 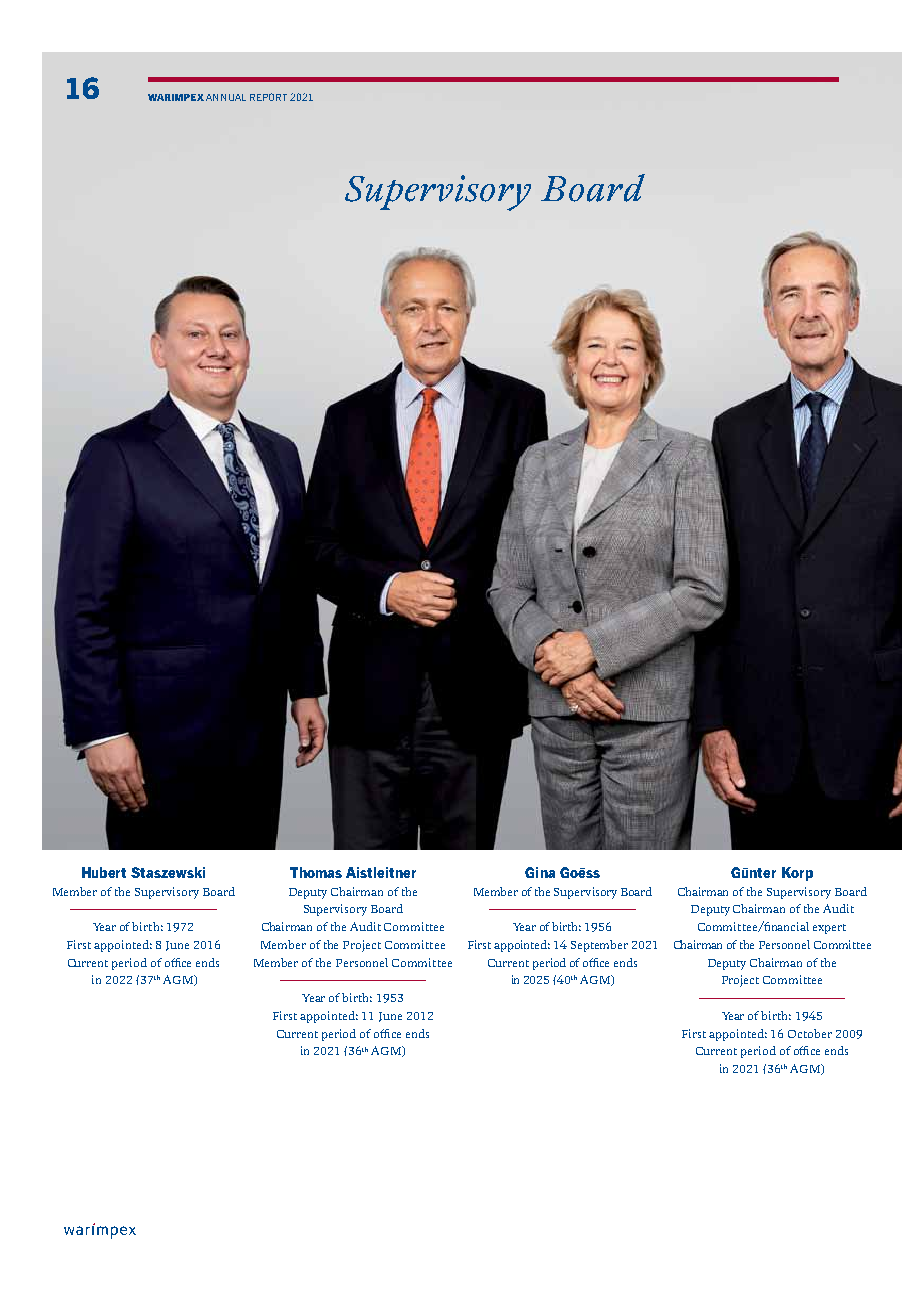 What do you see at coordinates (104, 872) in the screenshot?
I see `Hubert` at bounding box center [104, 872].
